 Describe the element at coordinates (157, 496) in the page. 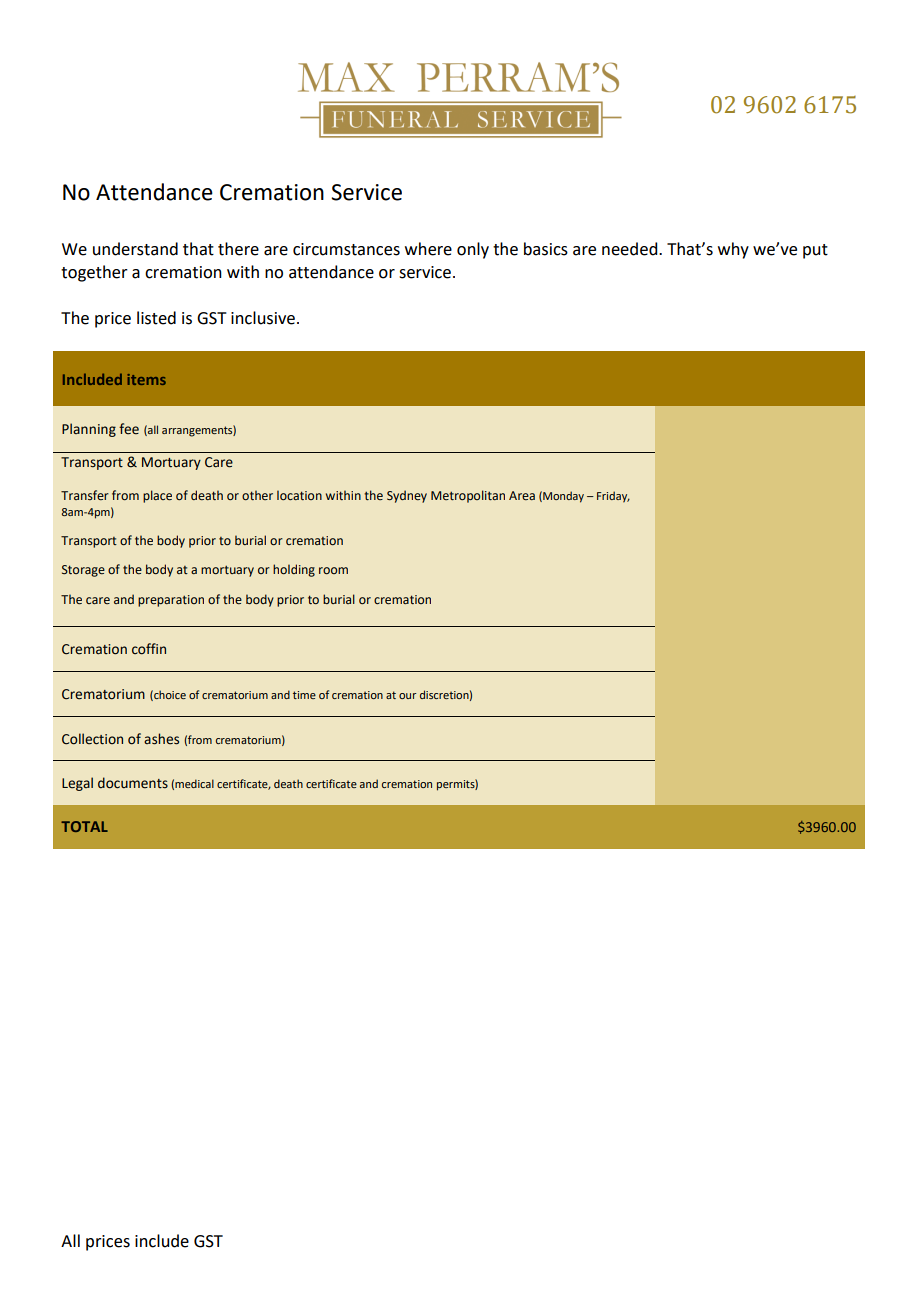

I see `place` at that location.
